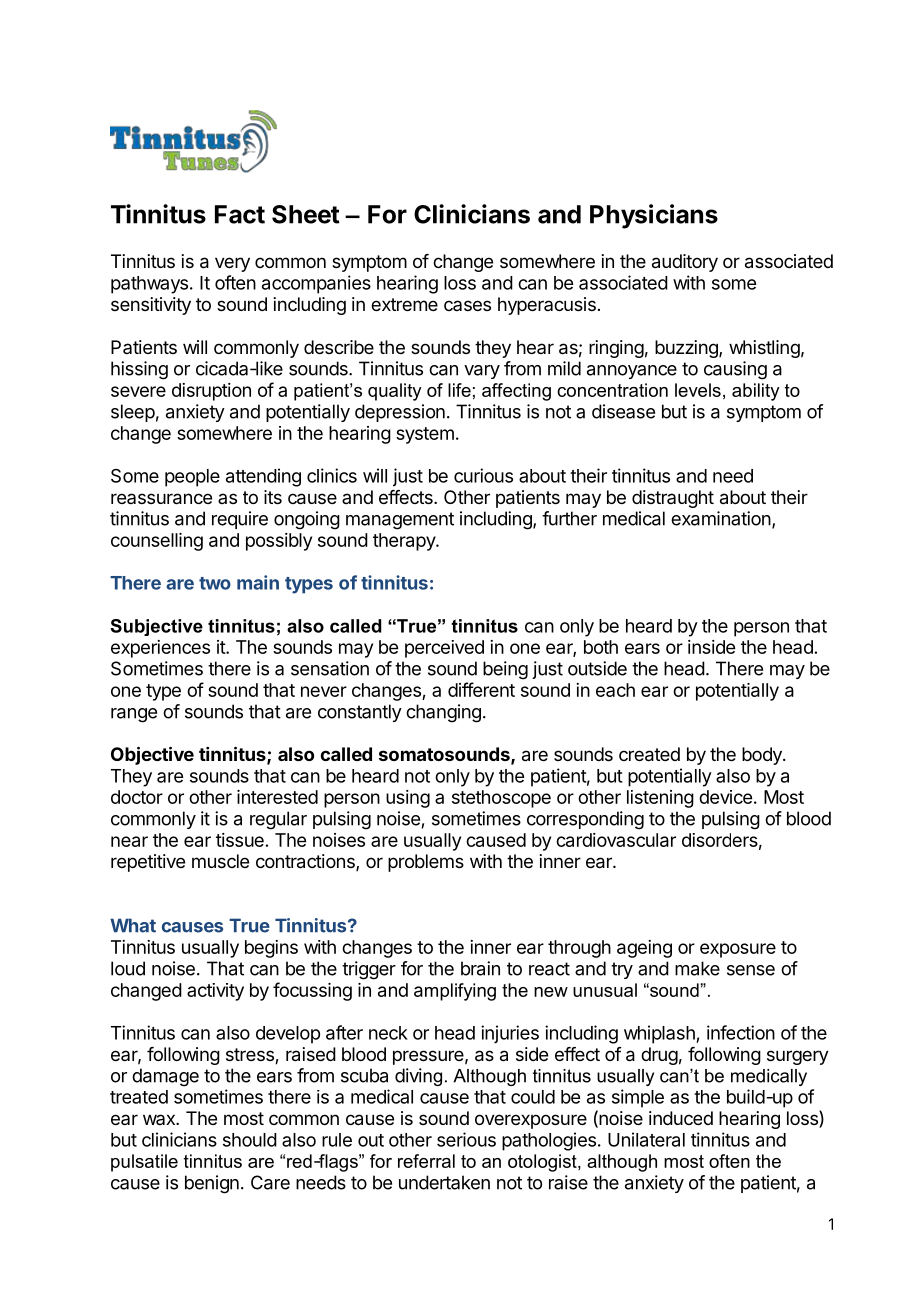  I want to click on cases, so click(467, 305).
